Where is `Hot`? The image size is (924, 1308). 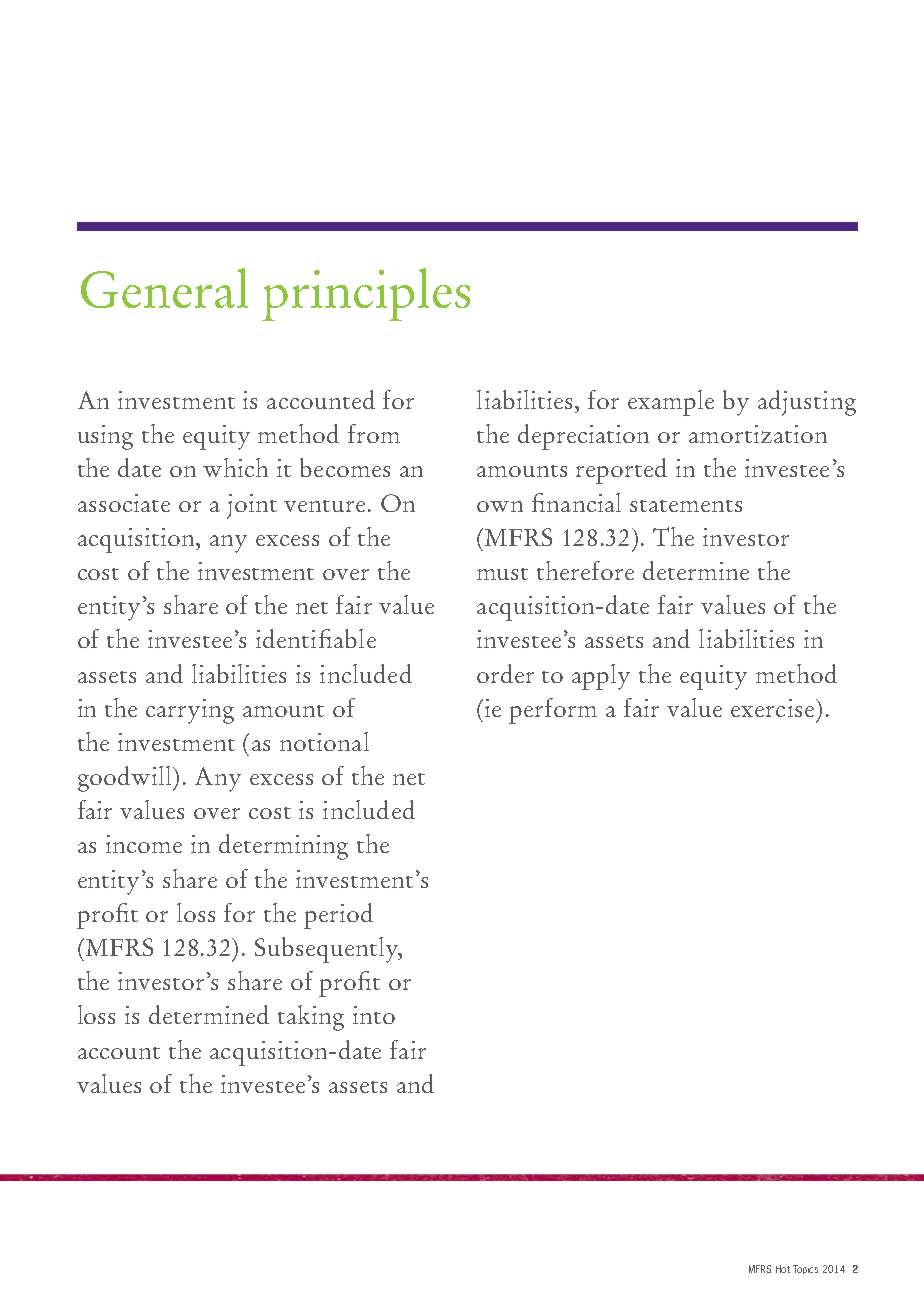
Hot is located at coordinates (783, 1269).
